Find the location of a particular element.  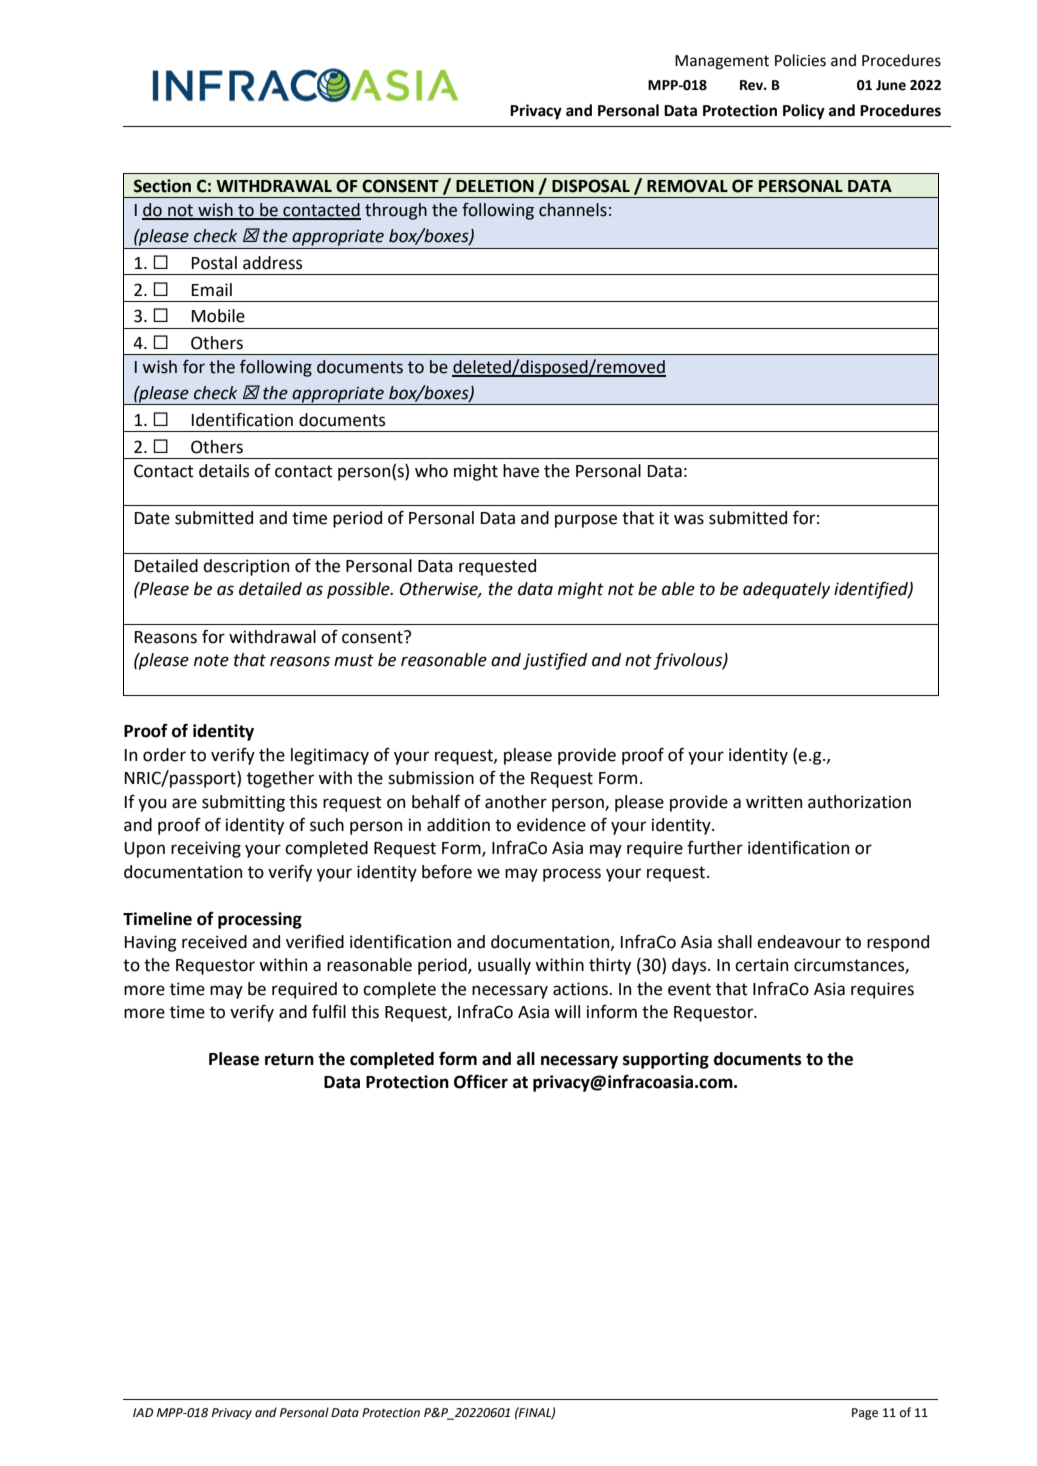

supporting is located at coordinates (666, 1060).
